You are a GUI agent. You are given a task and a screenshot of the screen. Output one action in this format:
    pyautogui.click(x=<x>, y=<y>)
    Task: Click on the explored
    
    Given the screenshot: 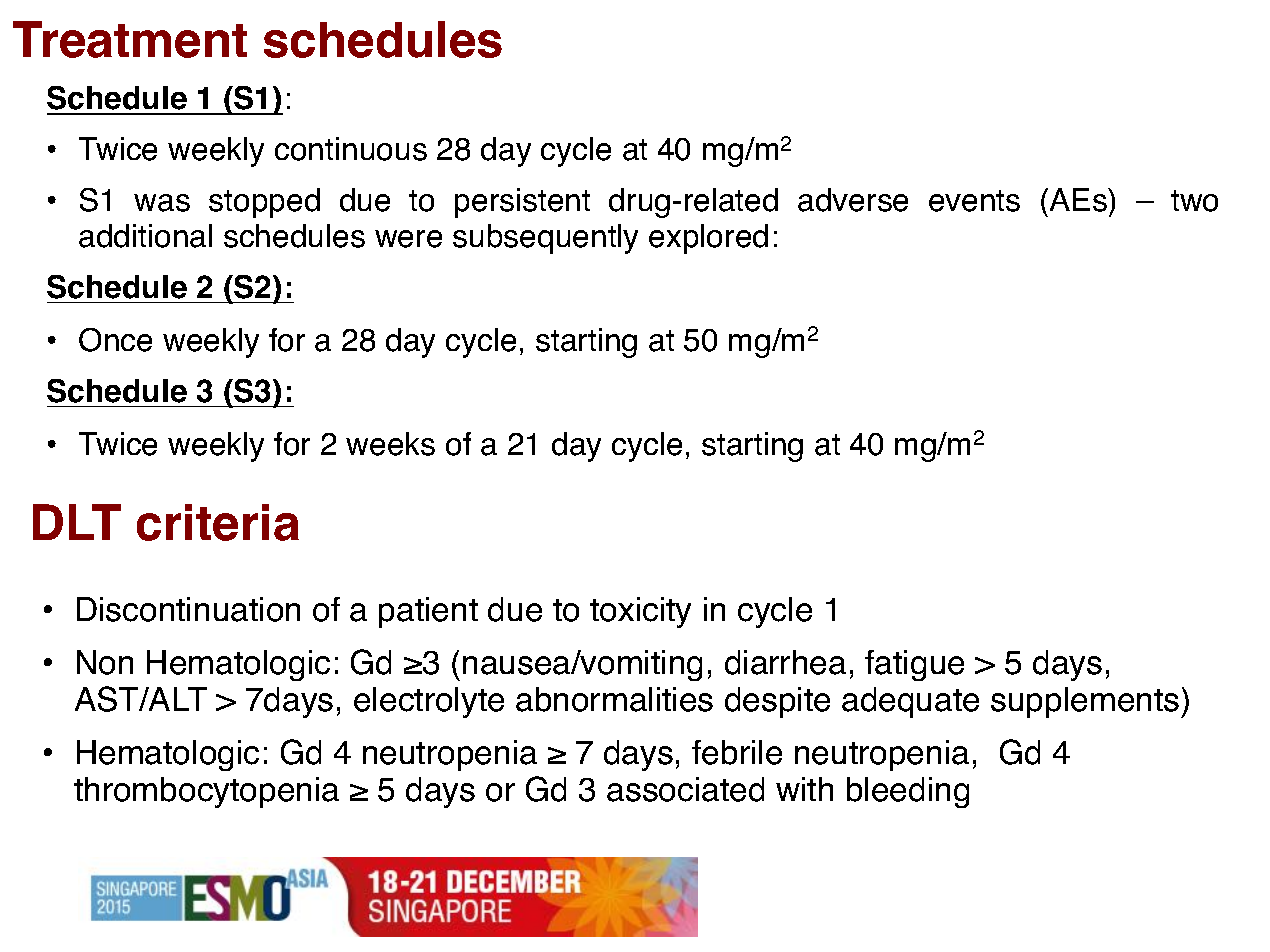 What is the action you would take?
    pyautogui.click(x=708, y=239)
